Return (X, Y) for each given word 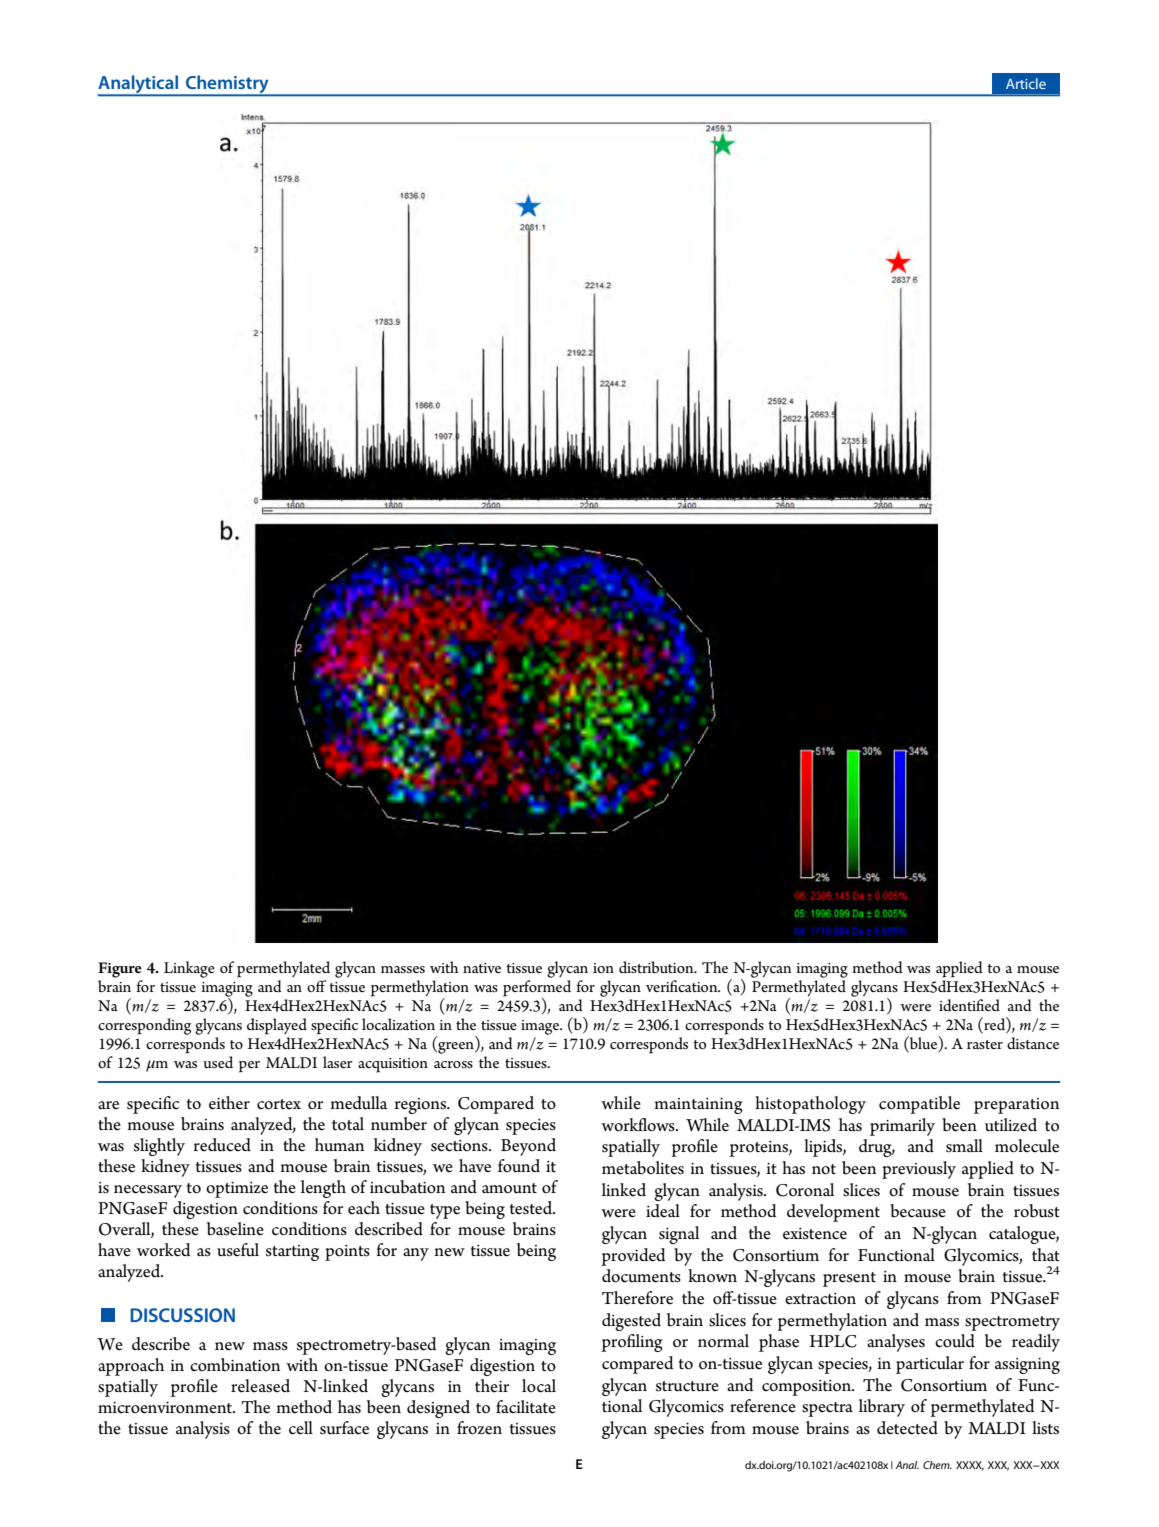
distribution (657, 967)
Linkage (189, 969)
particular (930, 1365)
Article (1026, 83)
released (260, 1386)
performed (537, 989)
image (541, 1027)
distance (1033, 1043)
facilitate (526, 1407)
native (482, 968)
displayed (277, 1026)
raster (985, 1044)
